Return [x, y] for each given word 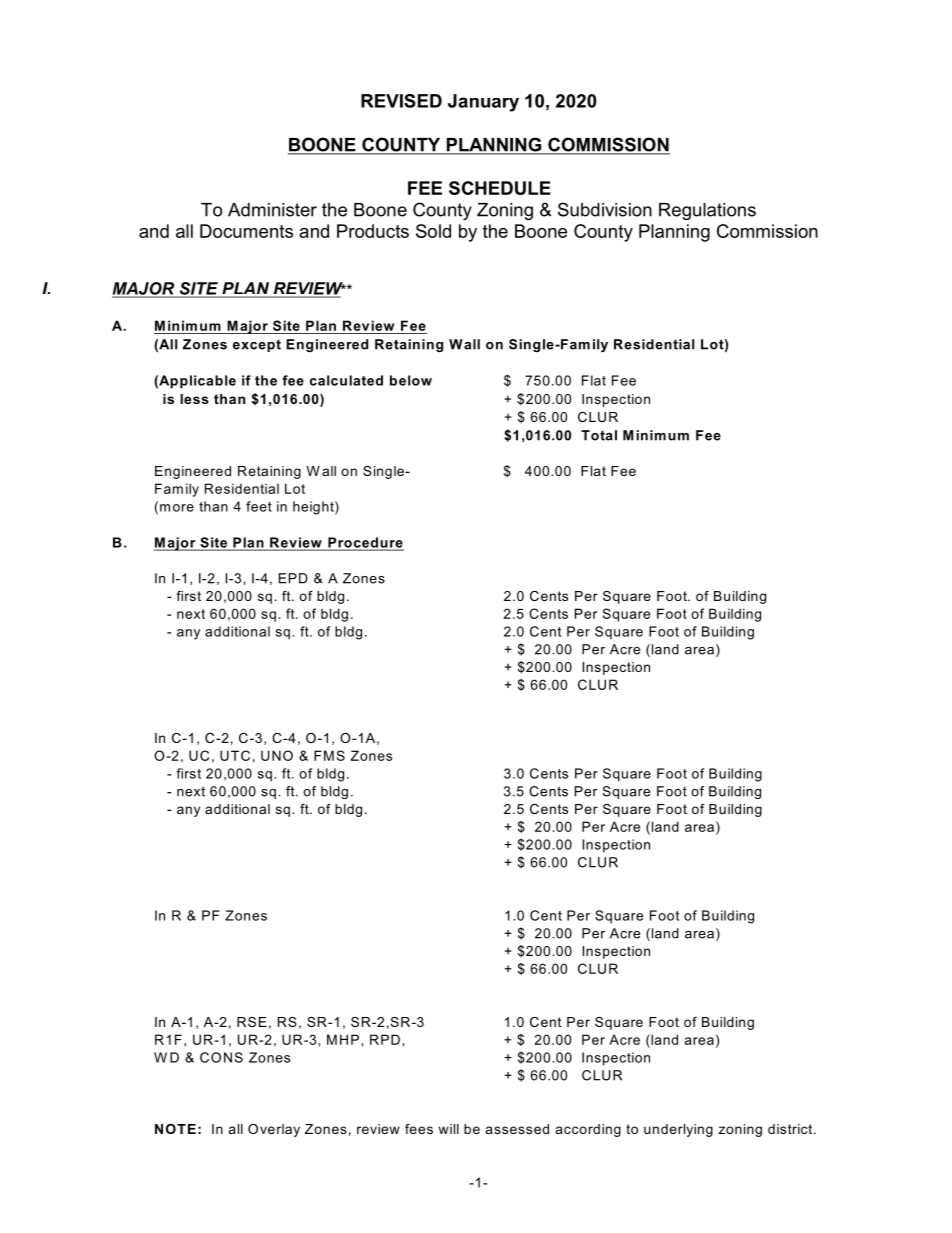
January [483, 103]
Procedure [365, 543]
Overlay [274, 1130]
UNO [277, 755]
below [411, 380]
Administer [272, 210]
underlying [678, 1130]
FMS [329, 755]
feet [259, 506]
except [257, 346]
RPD [385, 1039]
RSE [252, 1022]
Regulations [707, 211]
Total [599, 435]
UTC [235, 755]
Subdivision [605, 209]
